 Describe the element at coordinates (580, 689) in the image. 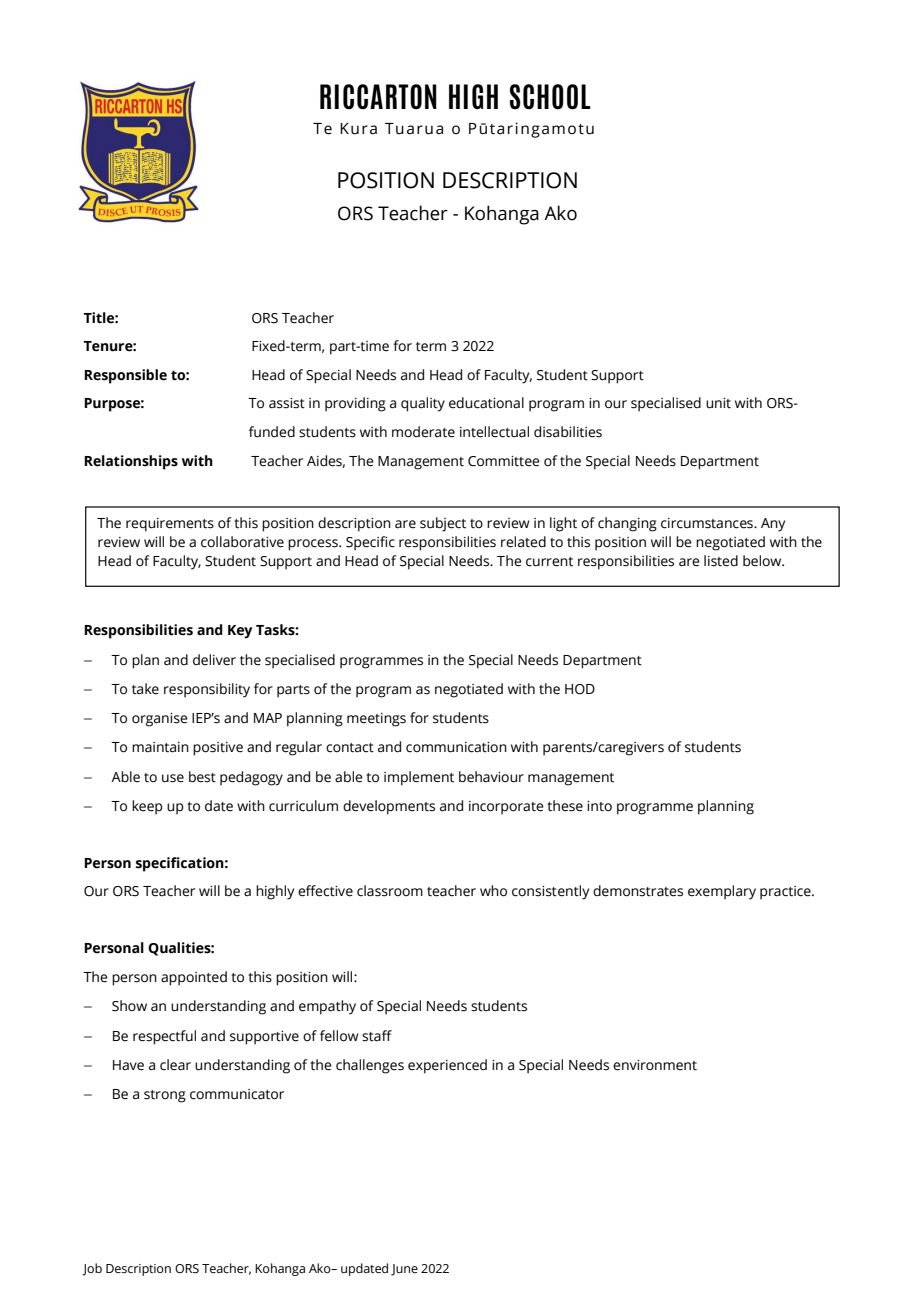

I see `HOD` at that location.
